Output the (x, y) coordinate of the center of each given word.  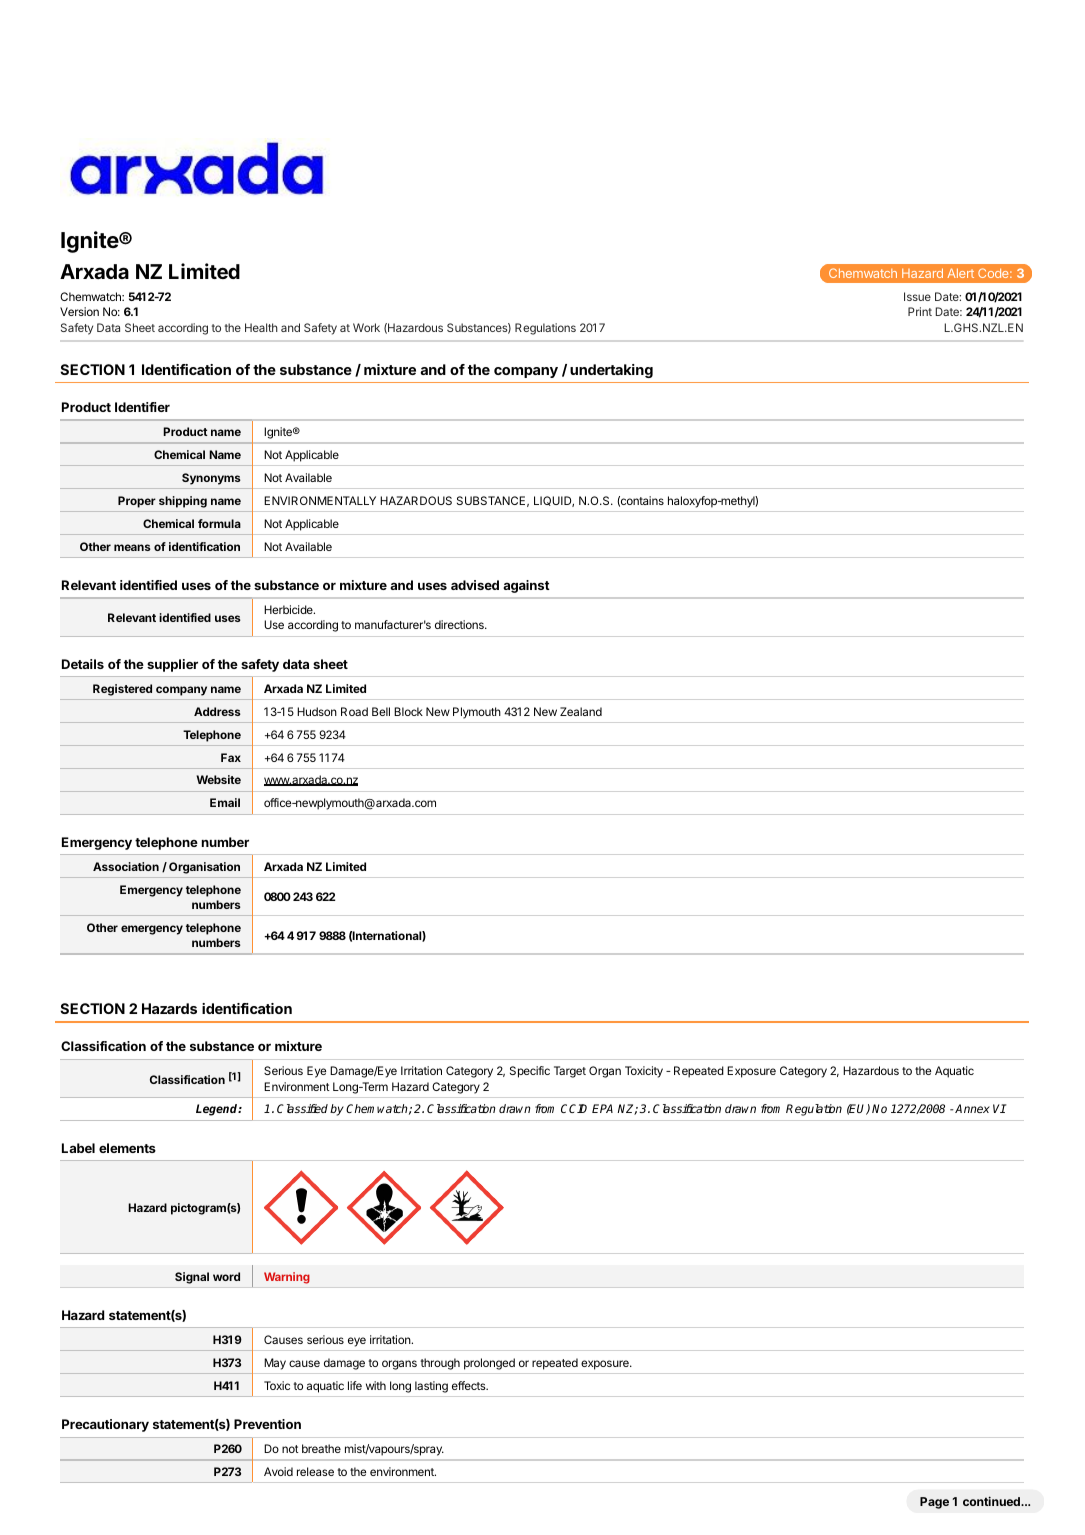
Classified (302, 1108)
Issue (917, 296)
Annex (972, 1108)
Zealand (581, 711)
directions (460, 624)
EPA (602, 1108)
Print (920, 311)
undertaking (611, 371)
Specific (530, 1072)
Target (570, 1072)
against (526, 586)
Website (218, 779)
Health (261, 327)
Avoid (278, 1471)
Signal (192, 1278)
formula (219, 523)
